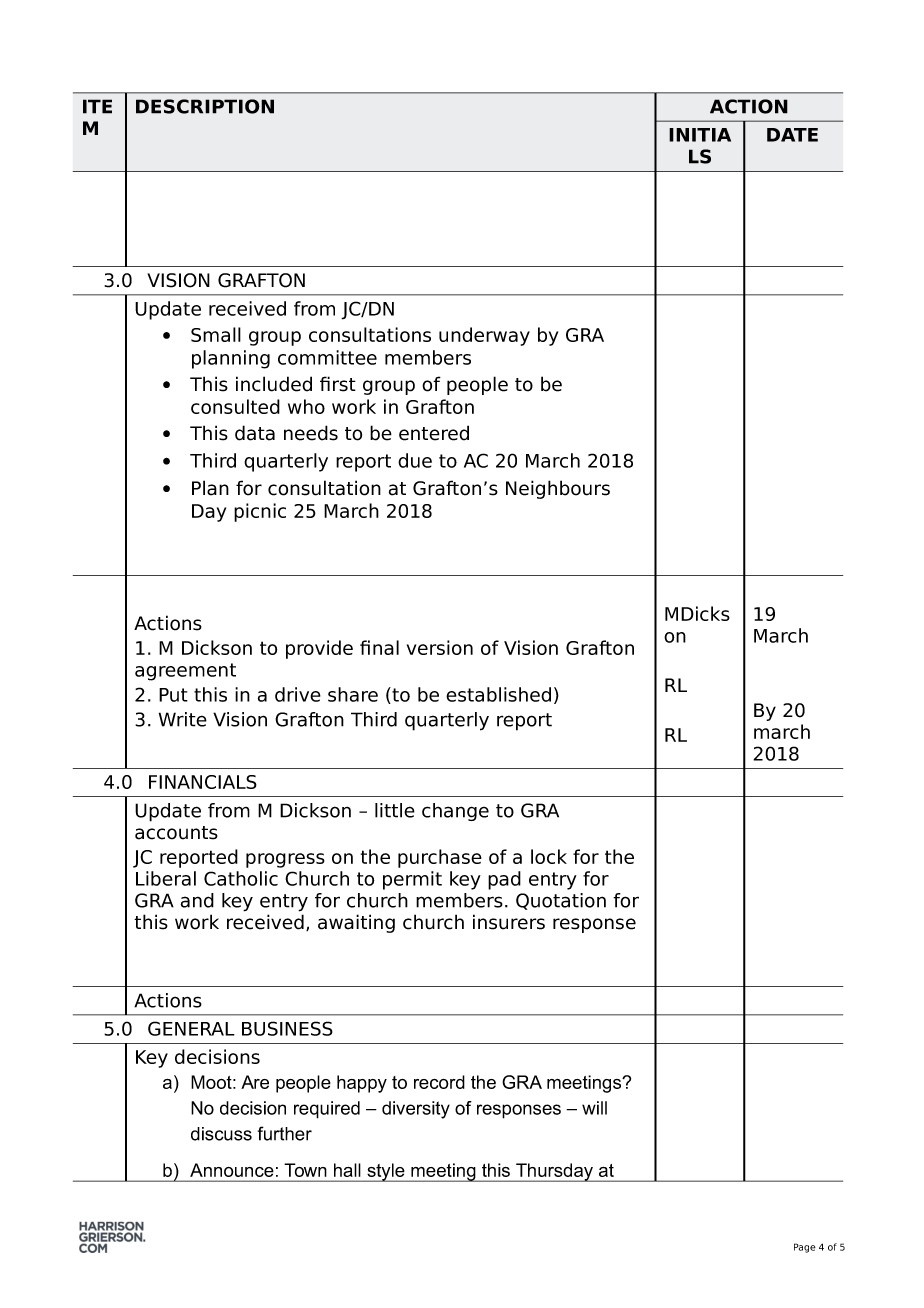  Describe the element at coordinates (231, 1170) in the screenshot. I see `Announce` at that location.
